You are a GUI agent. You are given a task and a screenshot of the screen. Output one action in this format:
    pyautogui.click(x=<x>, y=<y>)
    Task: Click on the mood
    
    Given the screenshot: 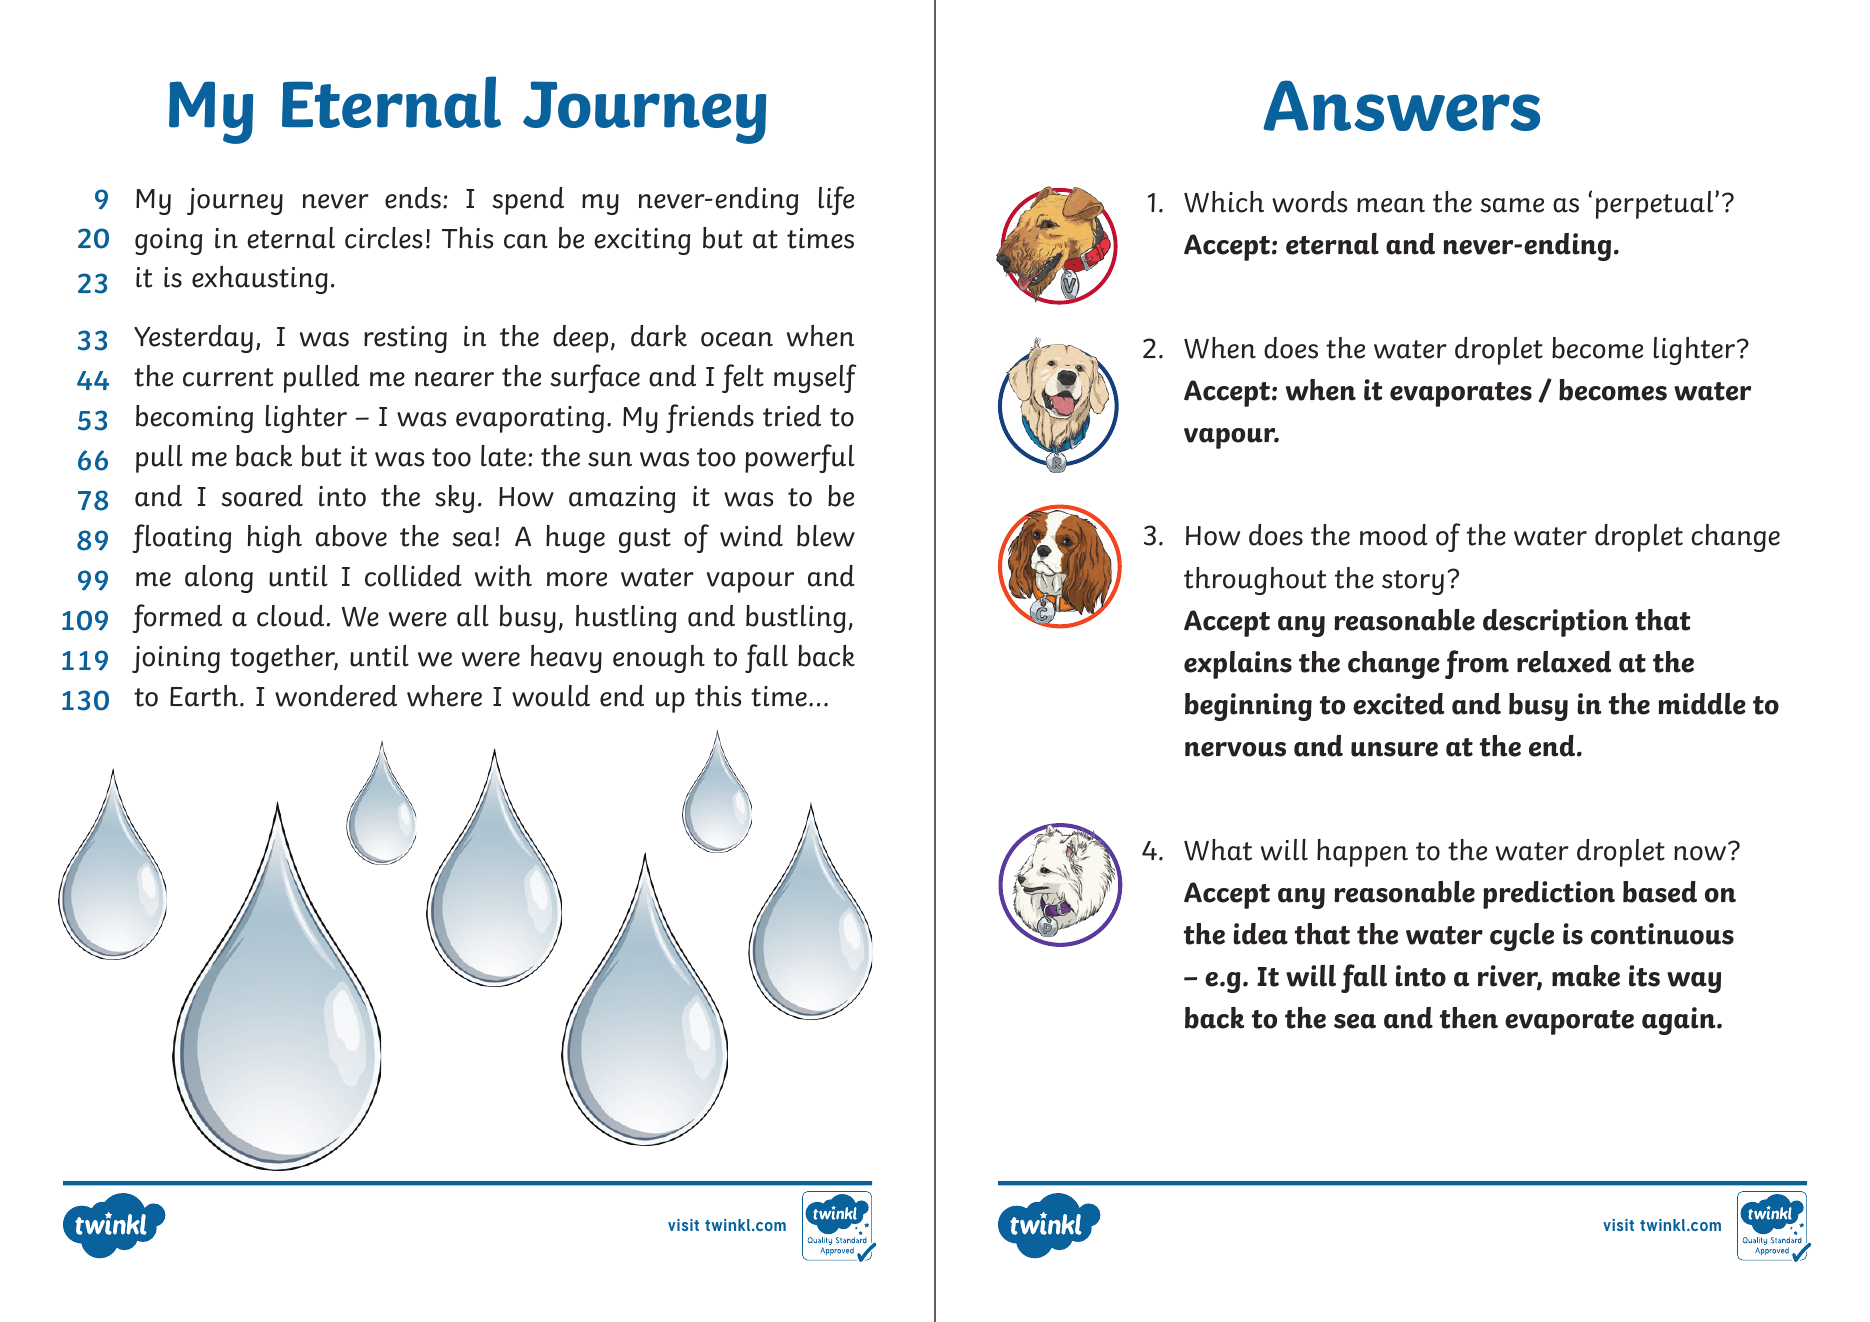 What is the action you would take?
    pyautogui.click(x=1394, y=535)
